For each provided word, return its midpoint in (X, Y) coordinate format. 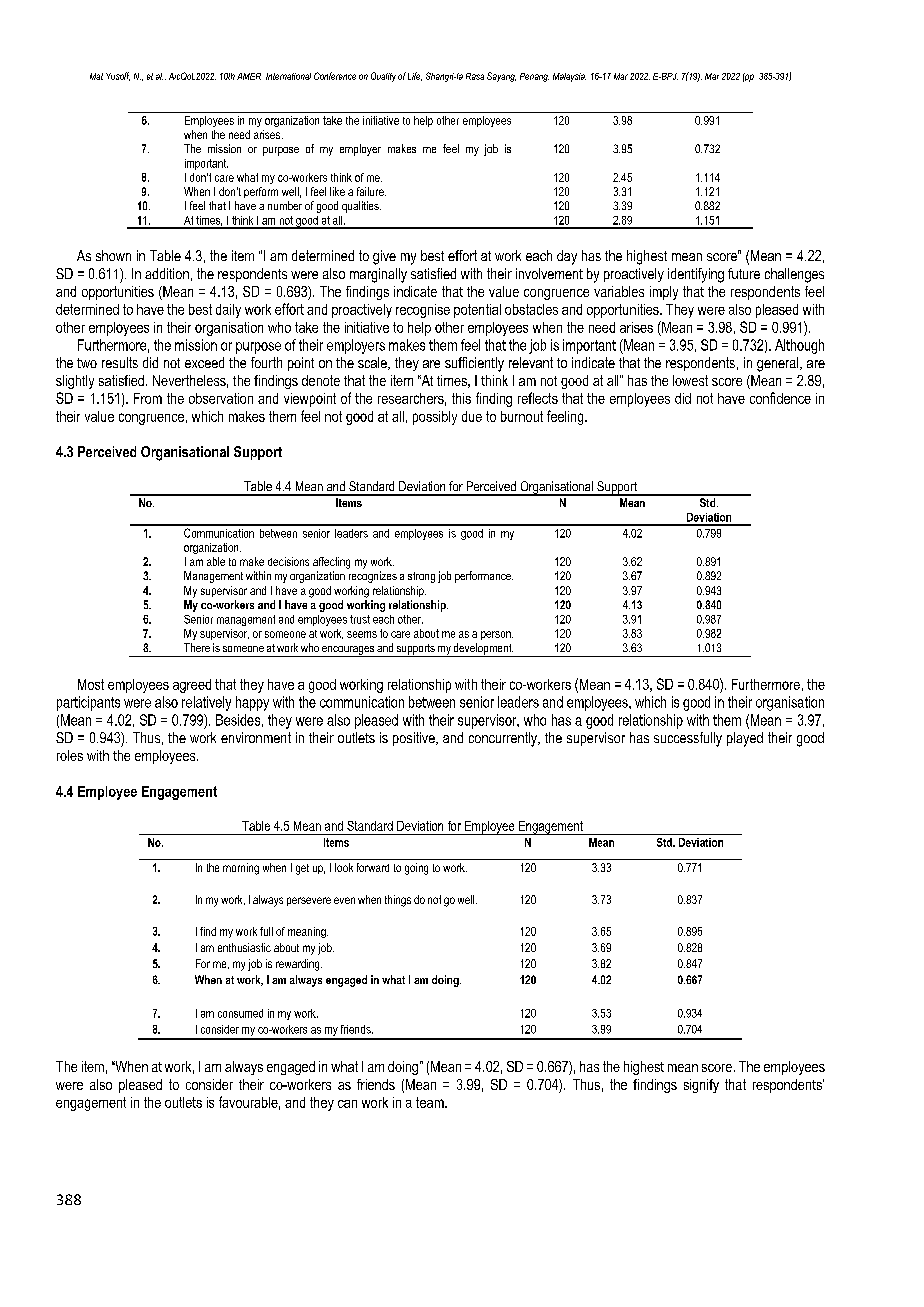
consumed (240, 1013)
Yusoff (118, 76)
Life (415, 76)
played (745, 739)
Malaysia (569, 77)
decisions (288, 561)
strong (421, 577)
